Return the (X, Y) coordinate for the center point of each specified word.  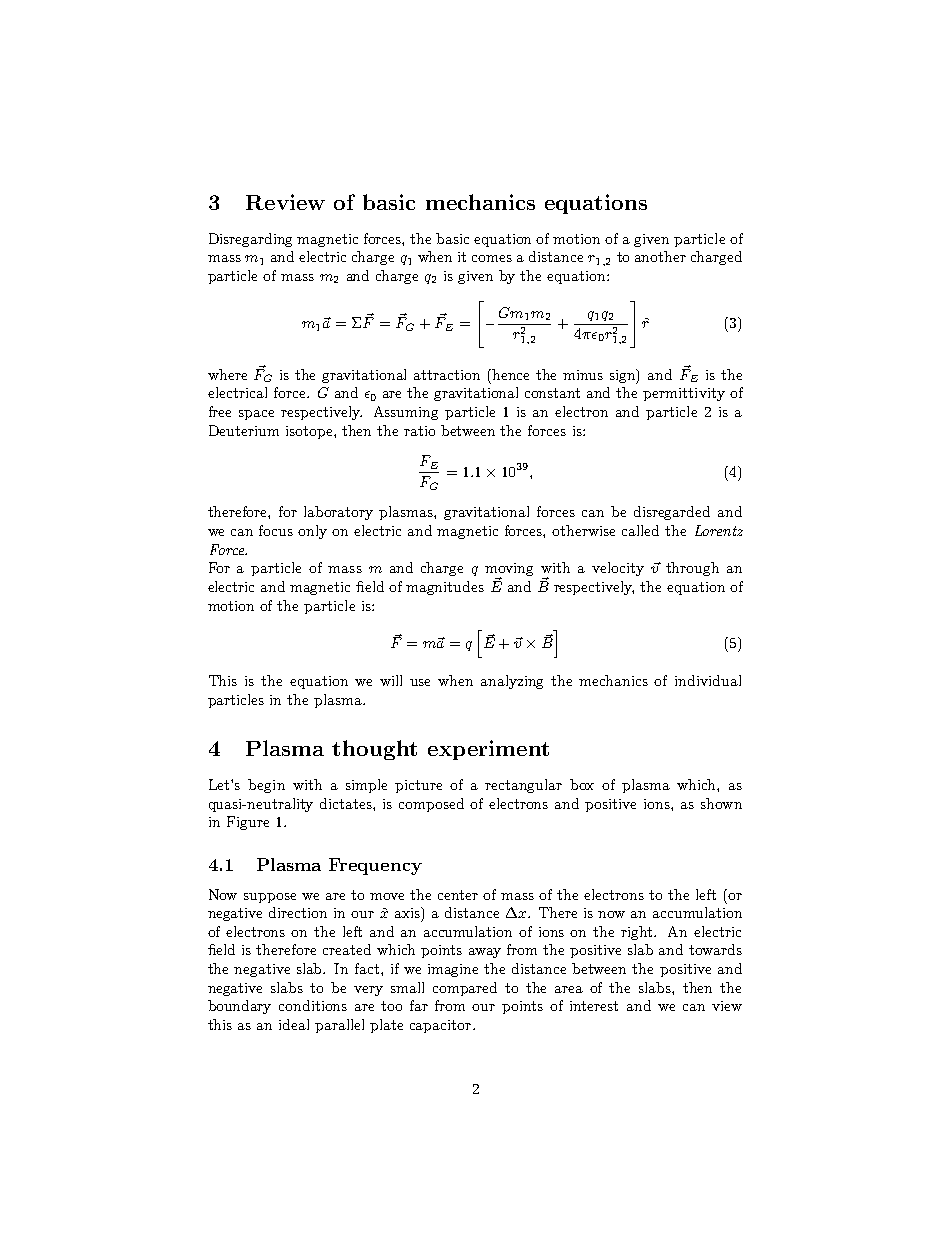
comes (492, 258)
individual (708, 680)
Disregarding (250, 240)
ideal (294, 1024)
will (391, 680)
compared (465, 989)
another (660, 256)
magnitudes (445, 588)
